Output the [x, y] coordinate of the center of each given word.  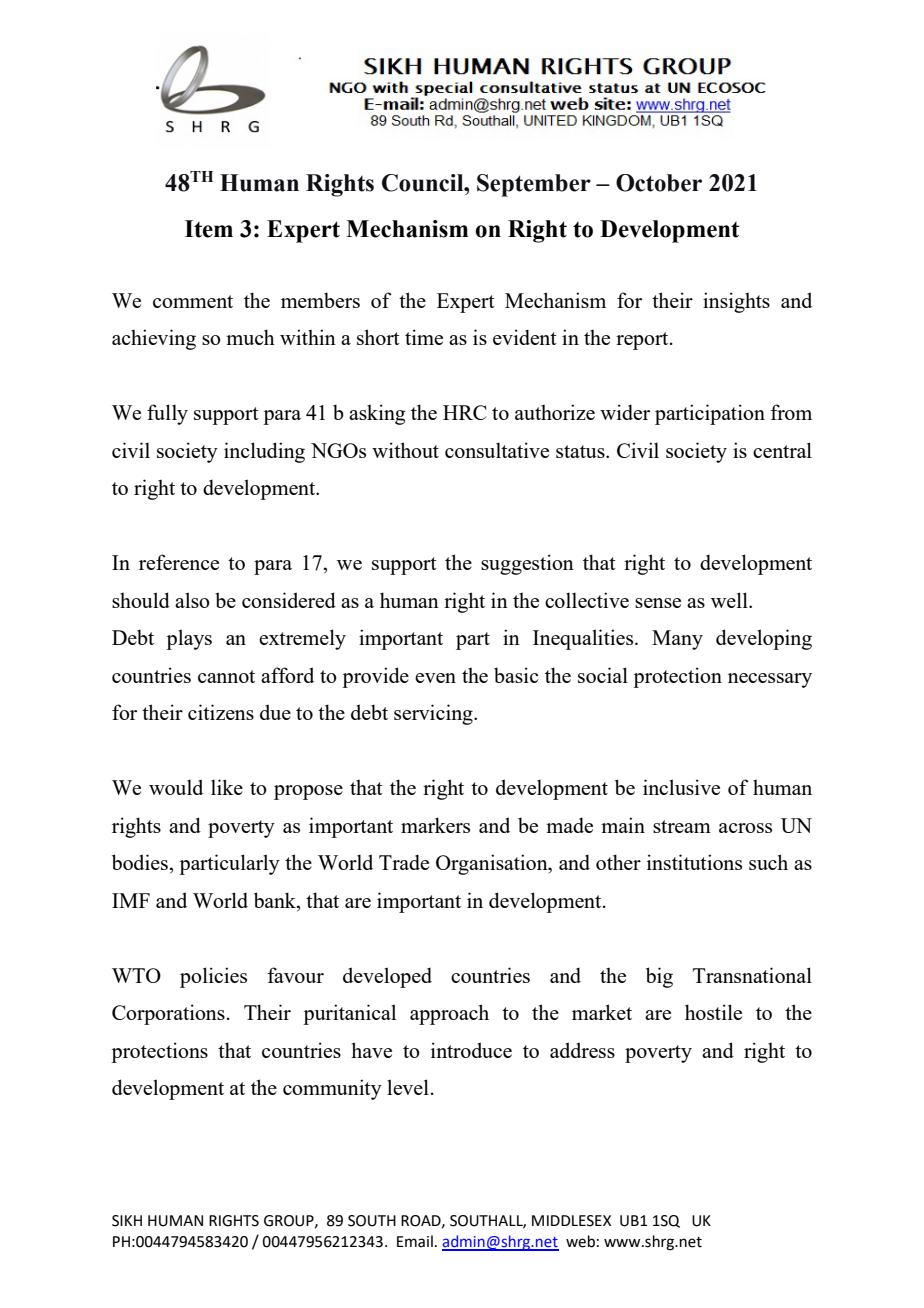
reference [179, 562]
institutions [694, 862]
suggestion [527, 564]
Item [209, 229]
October [659, 183]
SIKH [127, 1221]
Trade [404, 862]
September [534, 185]
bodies [141, 862]
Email [415, 1241]
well [730, 600]
